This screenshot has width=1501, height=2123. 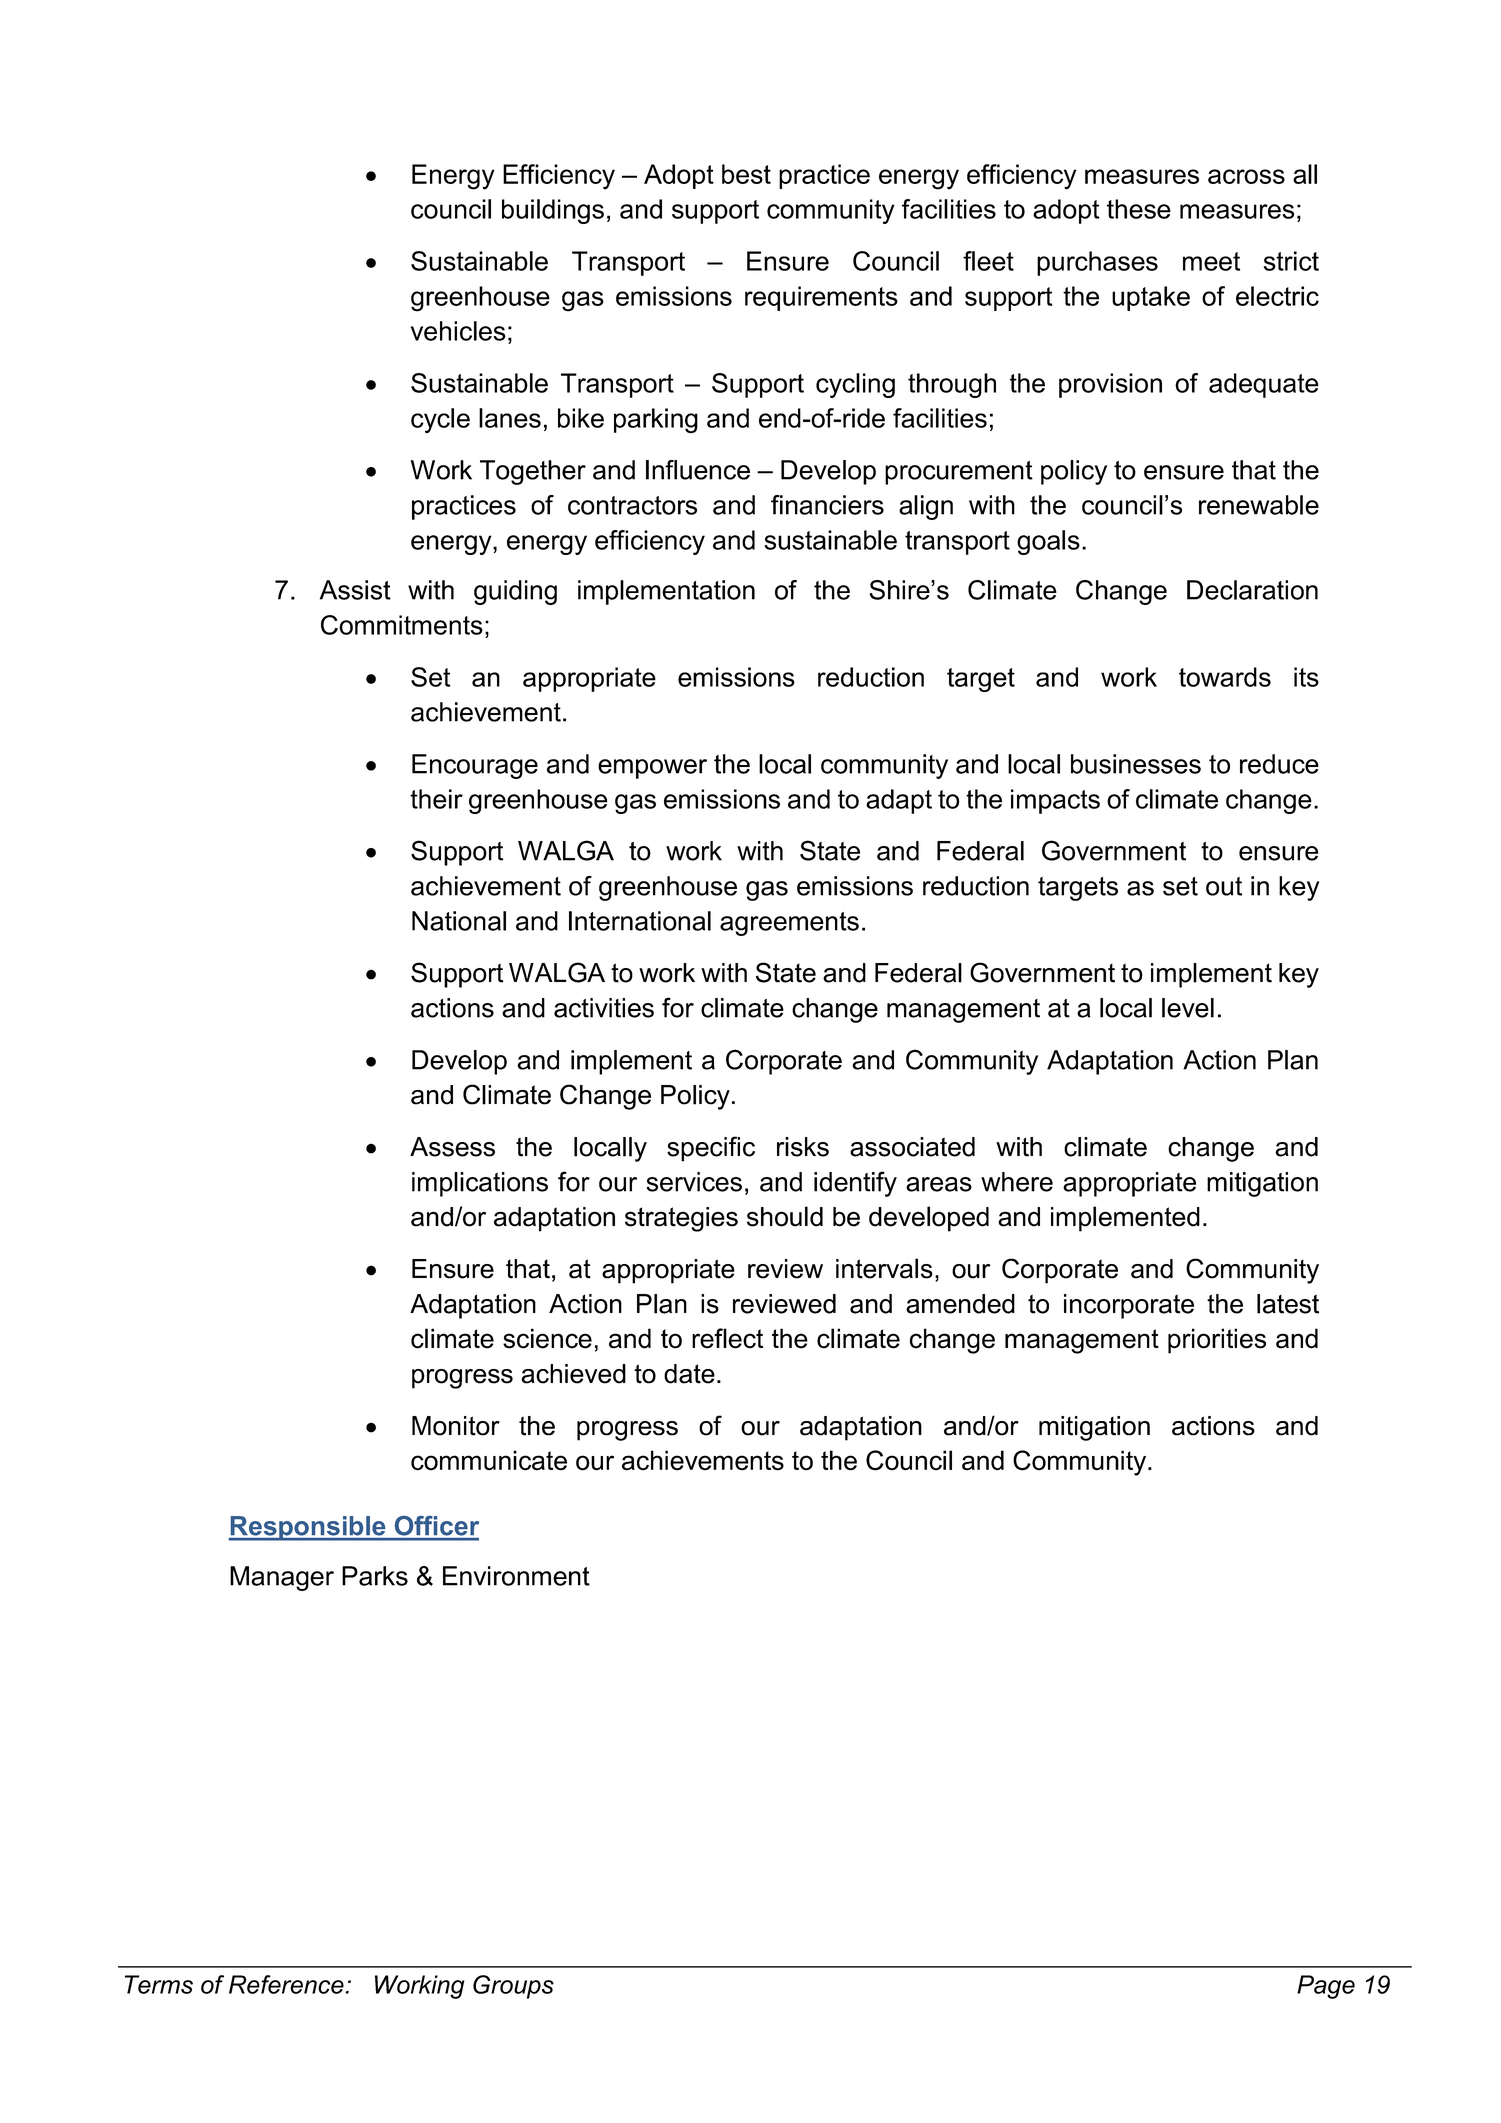 I want to click on Reference, so click(x=286, y=1984).
